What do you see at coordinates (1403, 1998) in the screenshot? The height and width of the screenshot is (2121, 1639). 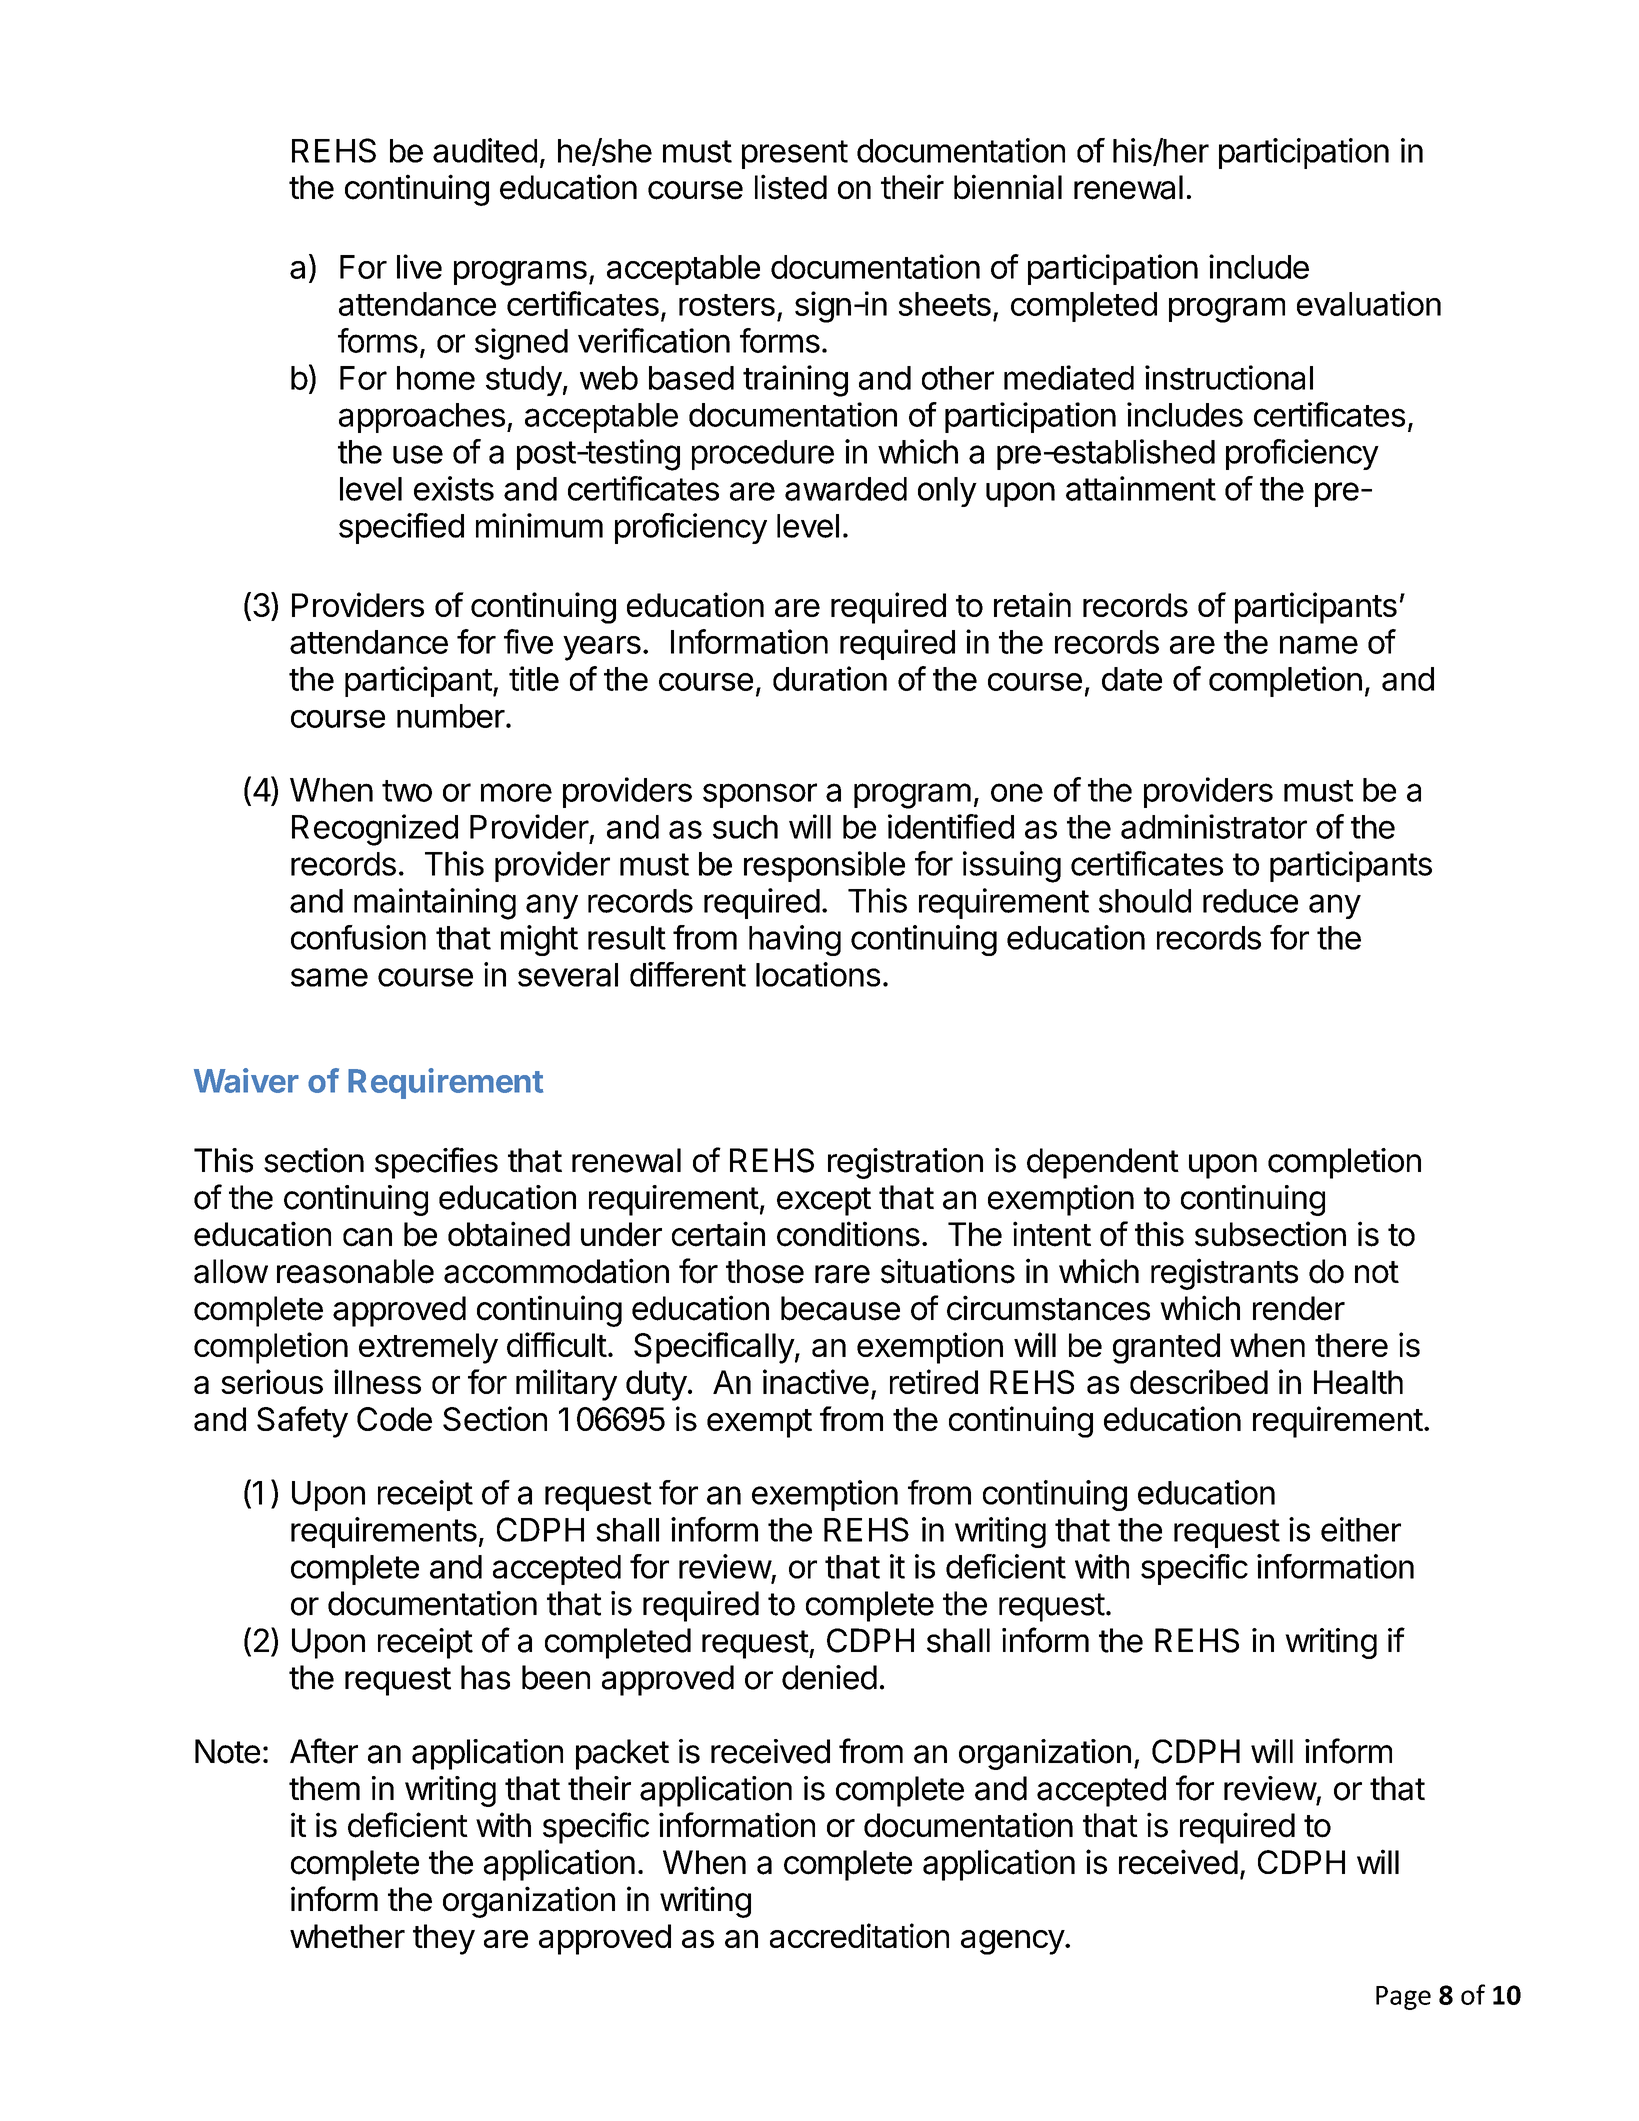 I see `Page` at bounding box center [1403, 1998].
